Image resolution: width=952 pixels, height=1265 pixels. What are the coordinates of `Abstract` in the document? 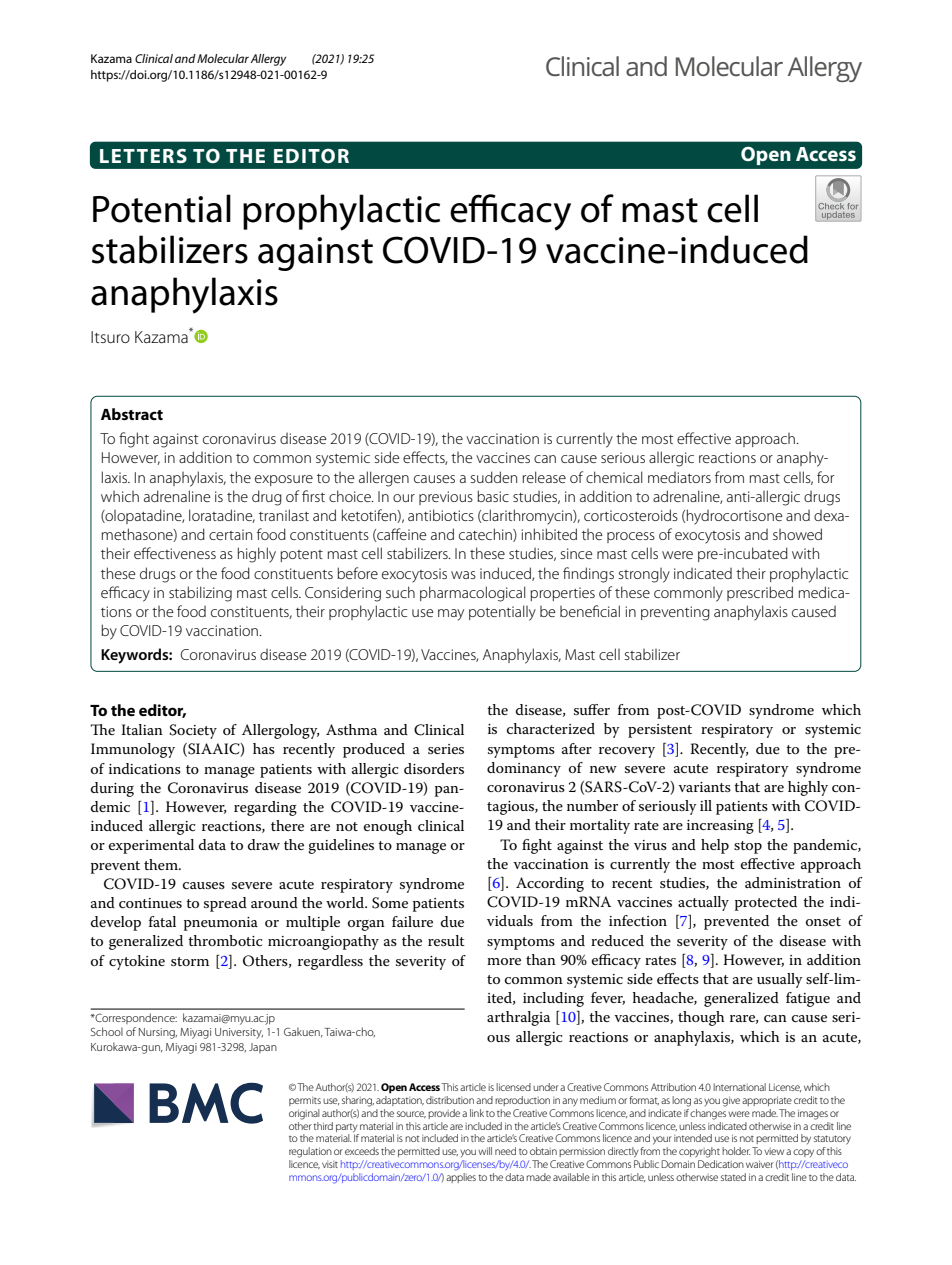 It's located at (132, 414).
